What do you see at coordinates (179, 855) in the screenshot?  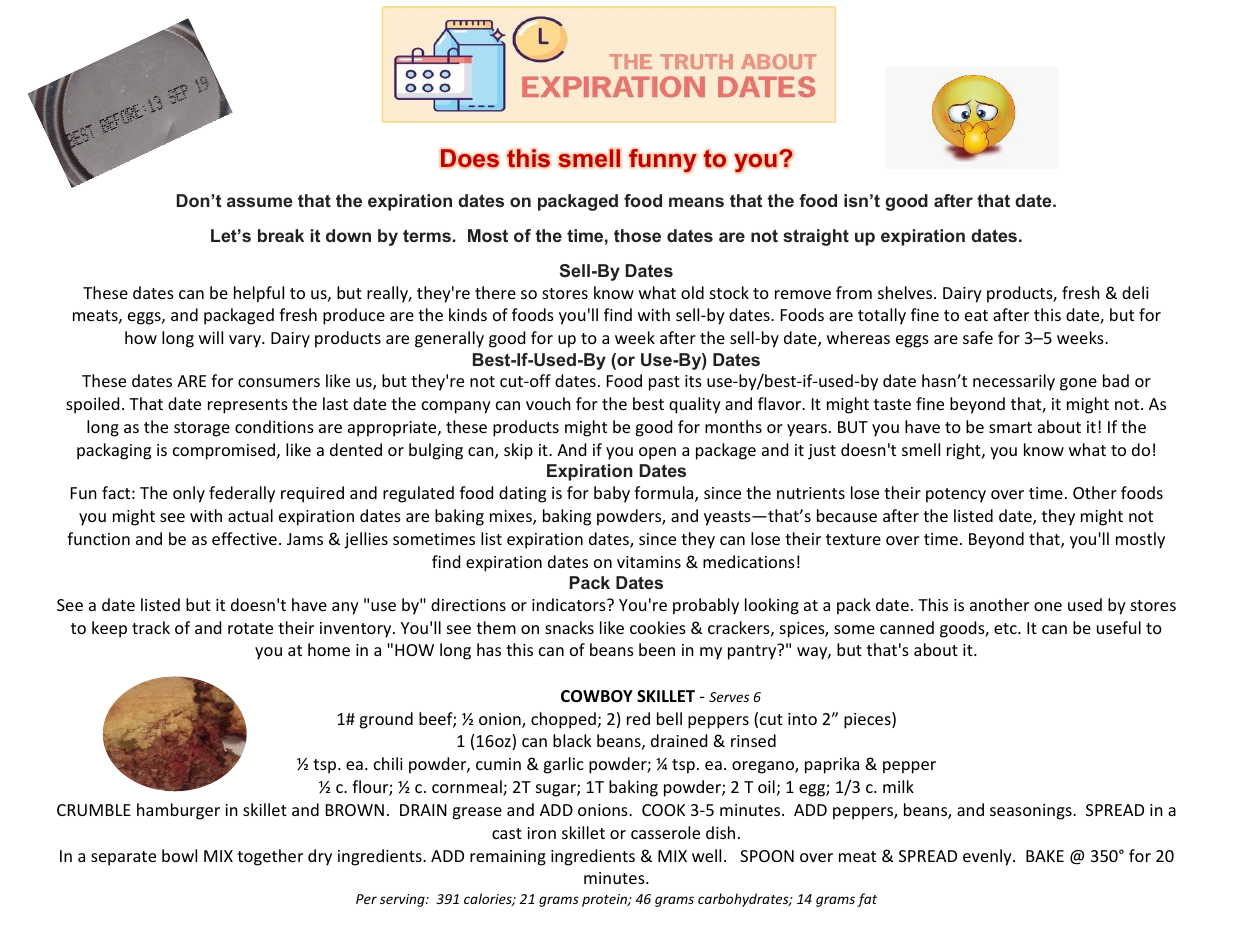 I see `bowl` at bounding box center [179, 855].
